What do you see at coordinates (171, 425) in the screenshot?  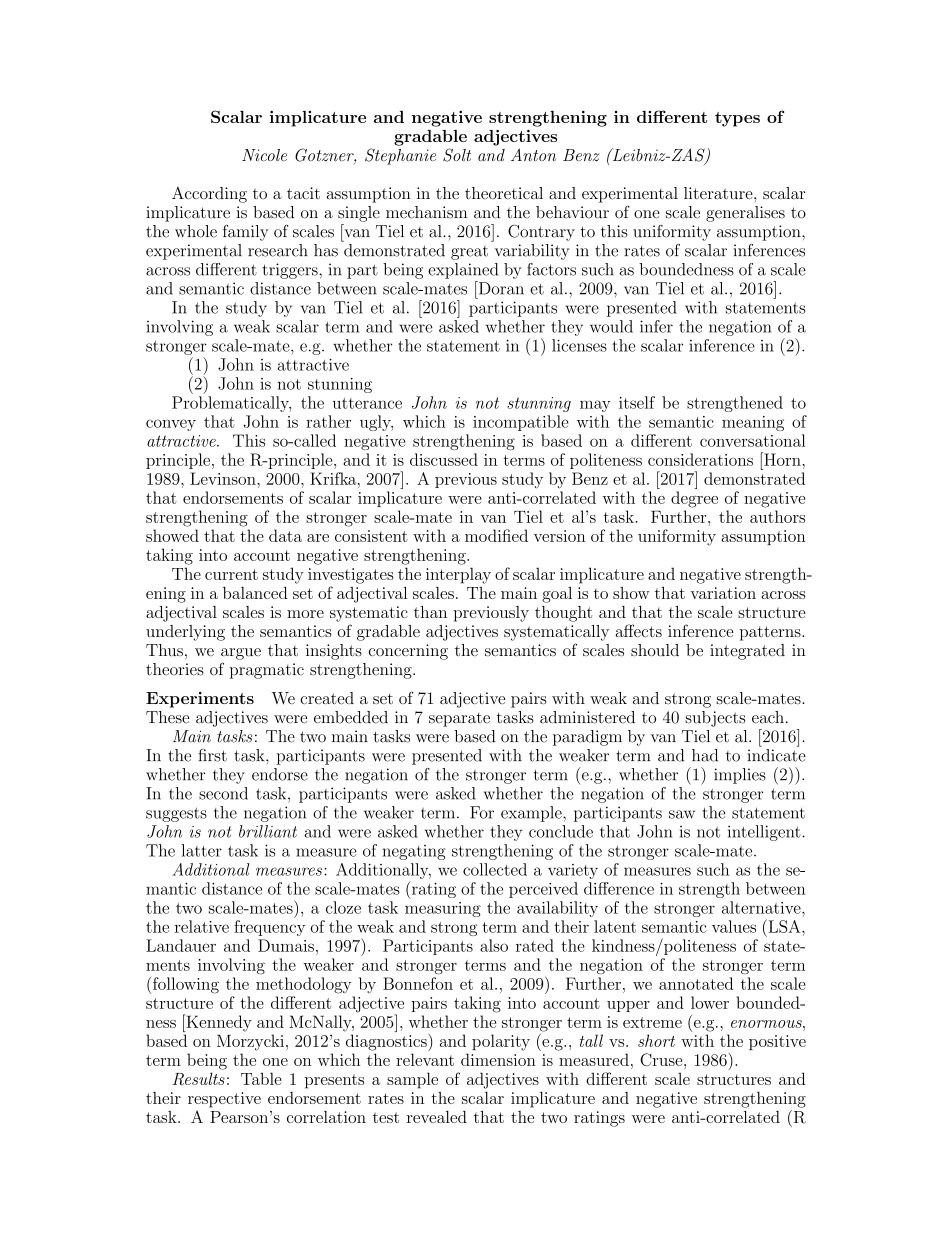 I see `convey` at bounding box center [171, 425].
